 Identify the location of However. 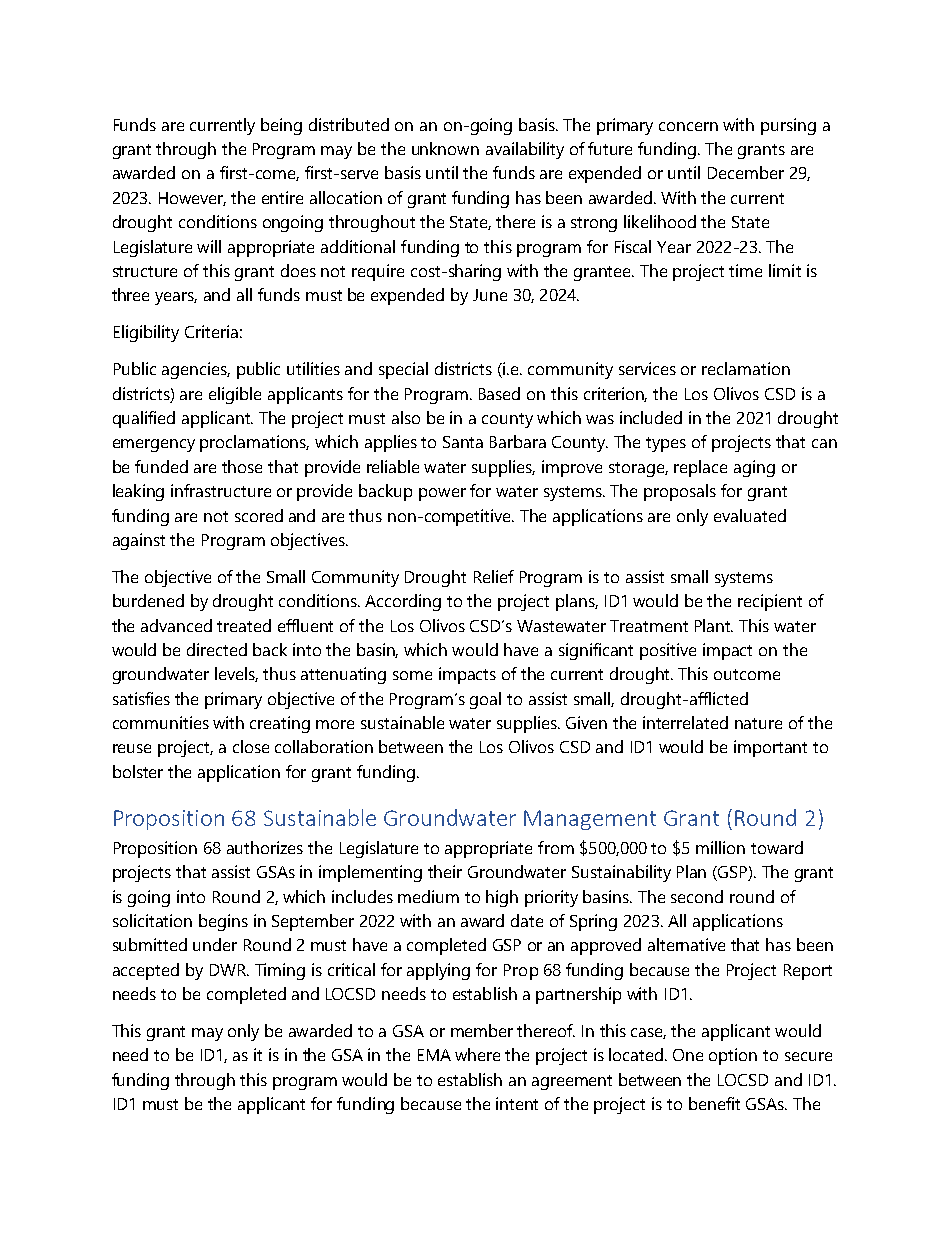
(192, 199).
